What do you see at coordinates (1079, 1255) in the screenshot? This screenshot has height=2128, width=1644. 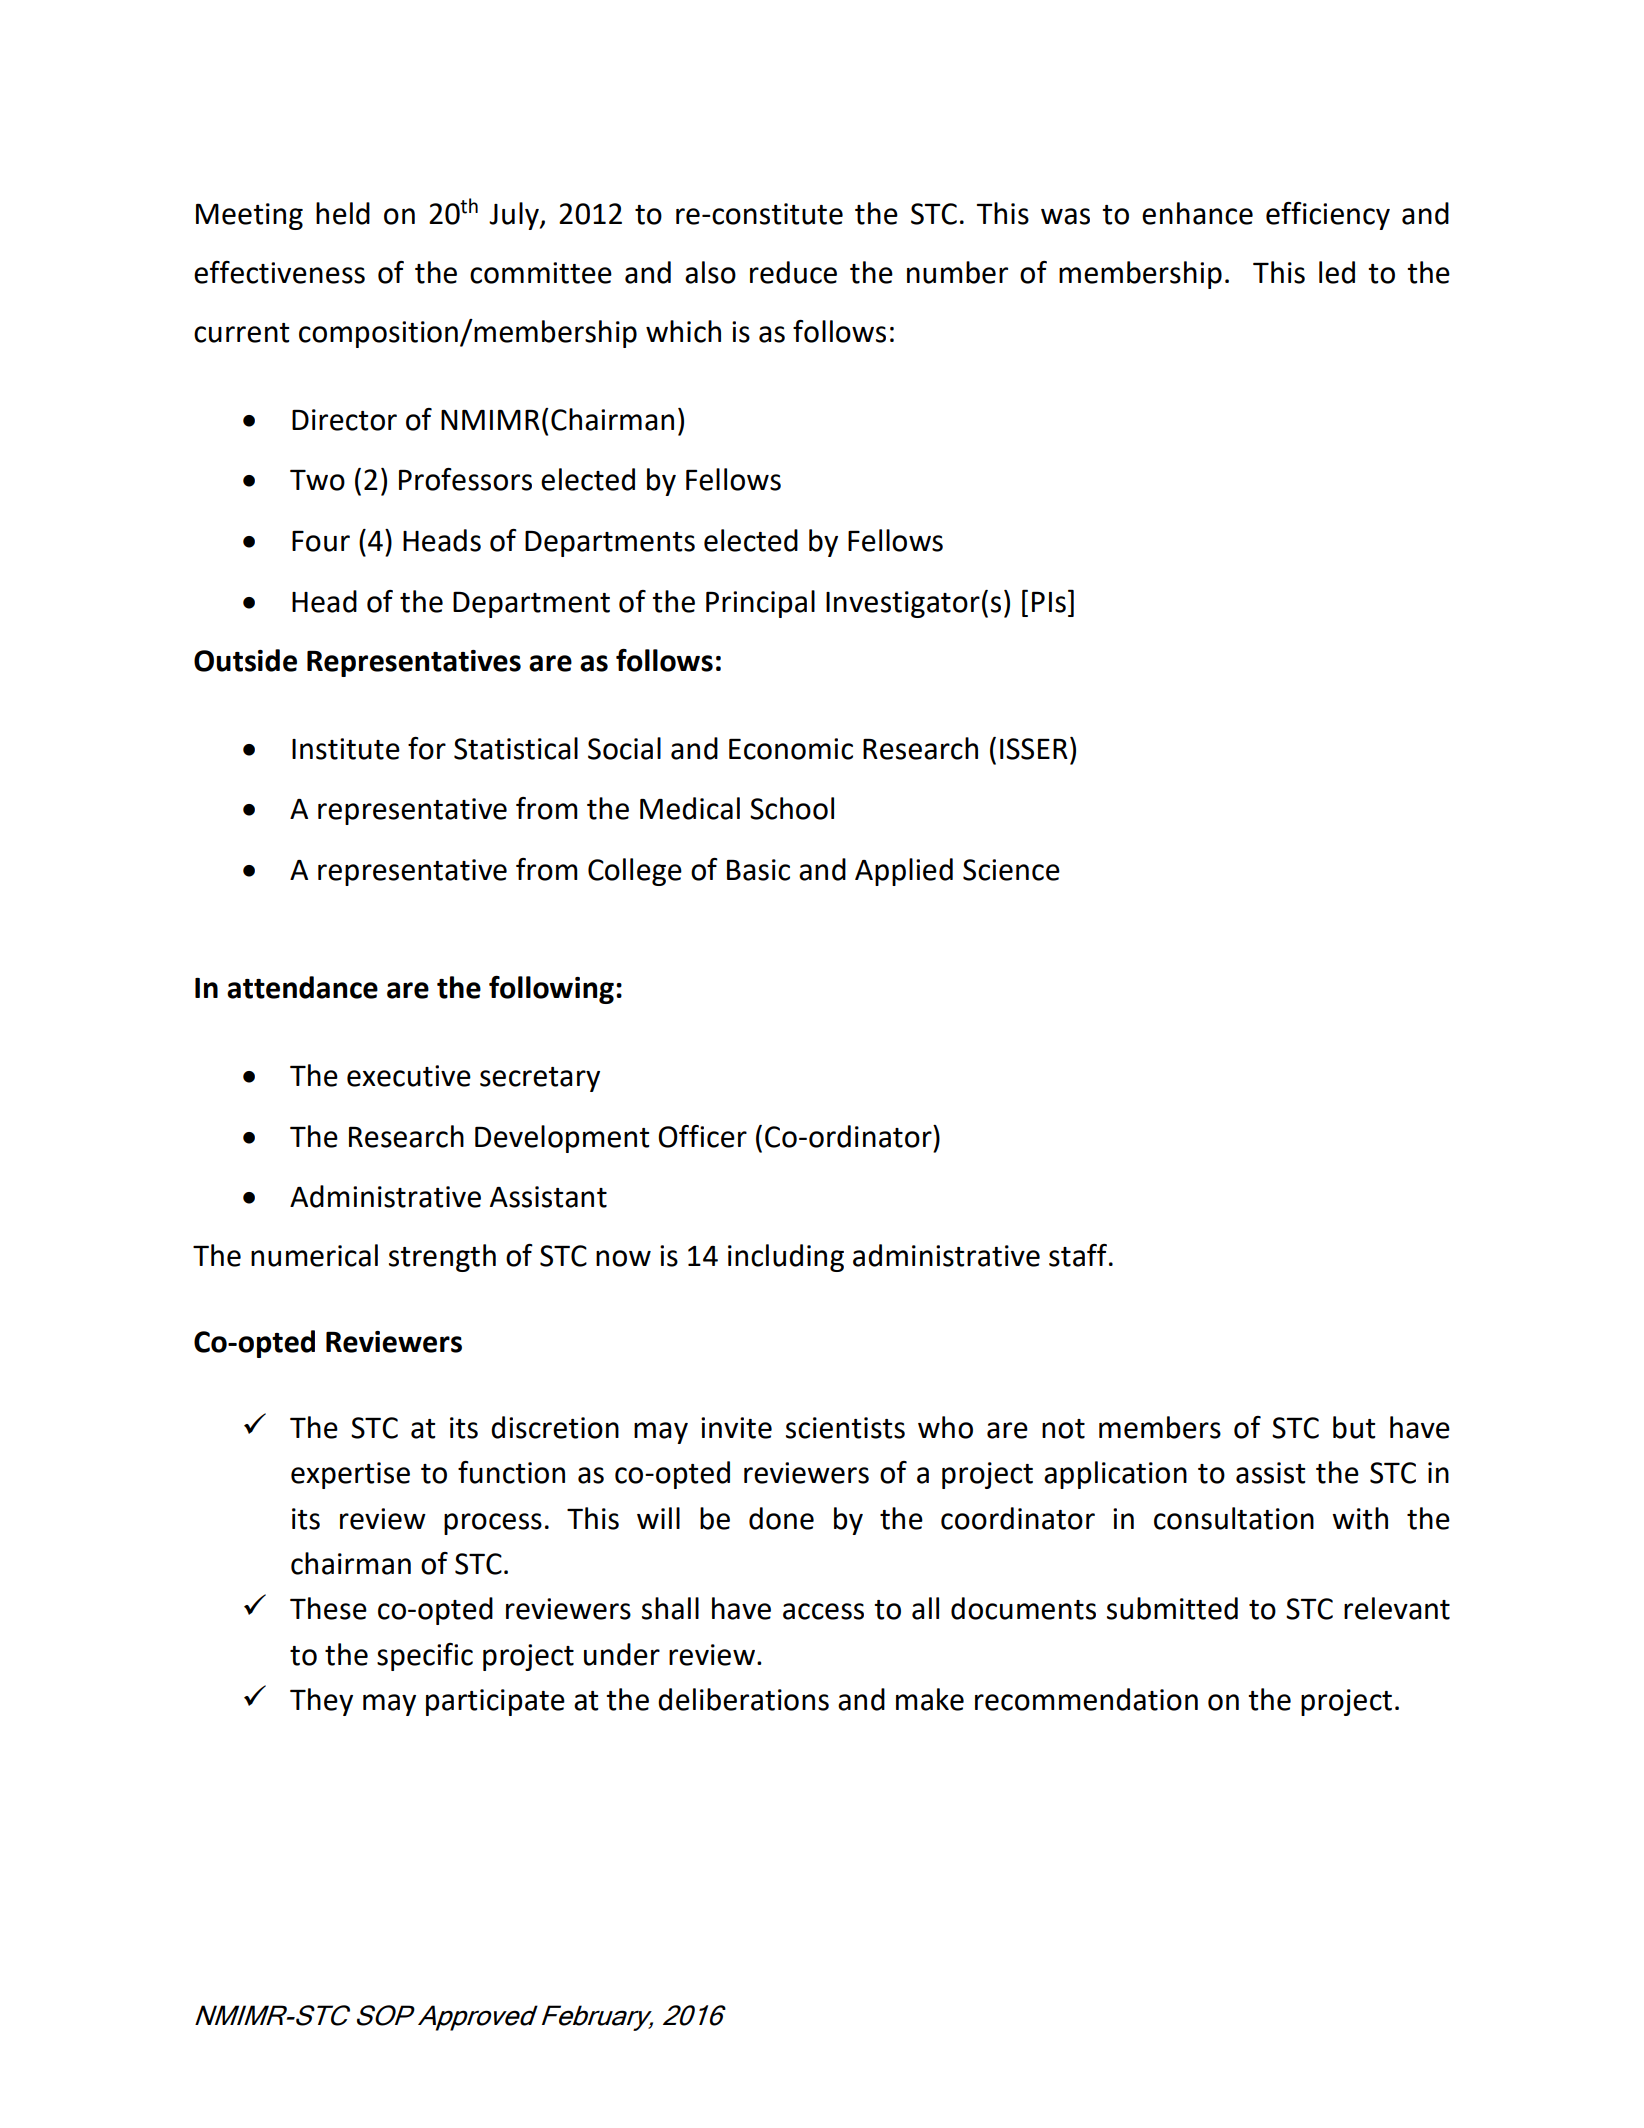 I see `staff` at bounding box center [1079, 1255].
